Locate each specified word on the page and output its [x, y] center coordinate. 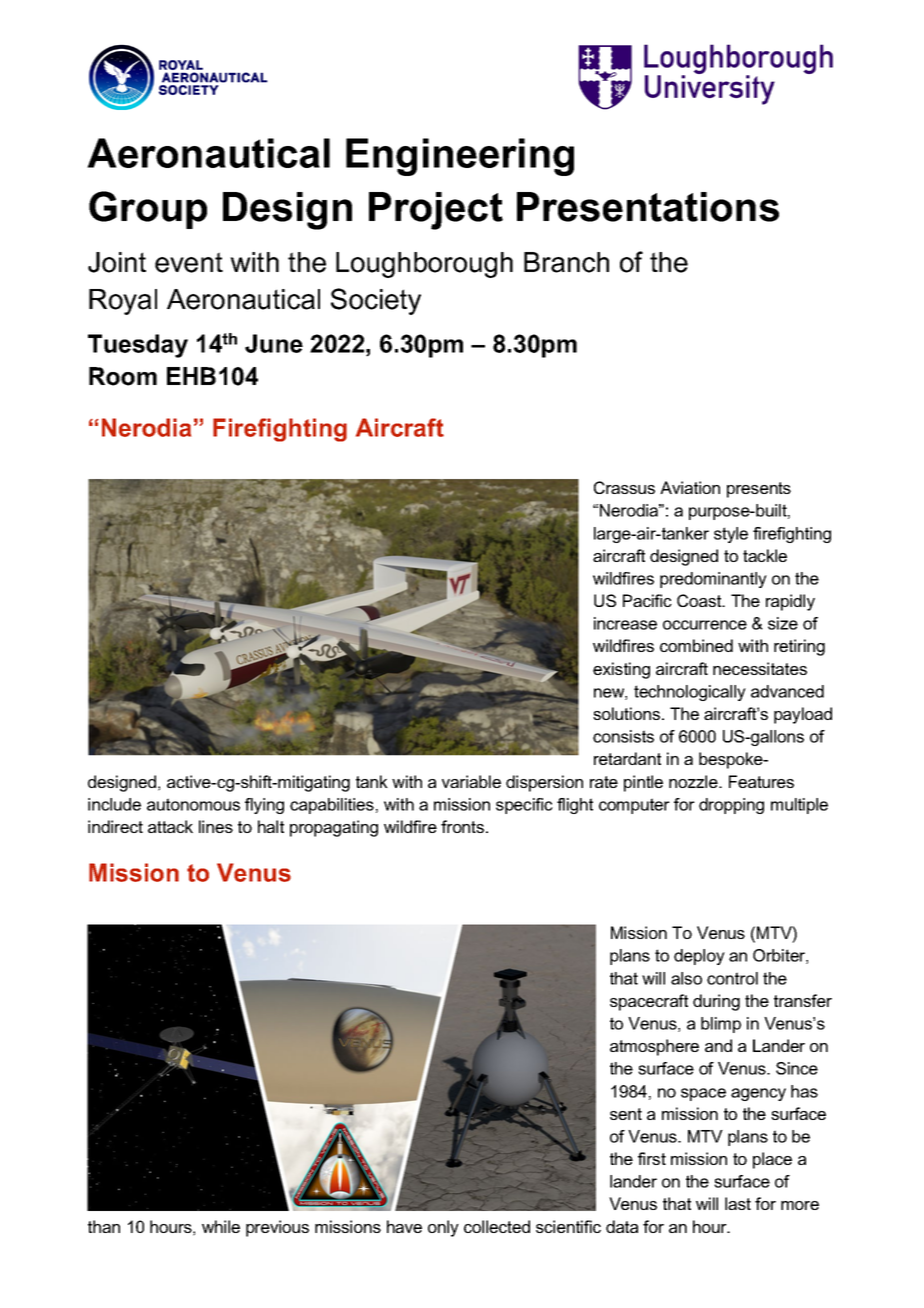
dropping [731, 806]
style [731, 535]
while [221, 1226]
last [738, 1203]
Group [148, 210]
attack [170, 826]
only [443, 1228]
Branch [566, 262]
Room [123, 376]
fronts [464, 826]
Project [436, 211]
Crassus [624, 487]
